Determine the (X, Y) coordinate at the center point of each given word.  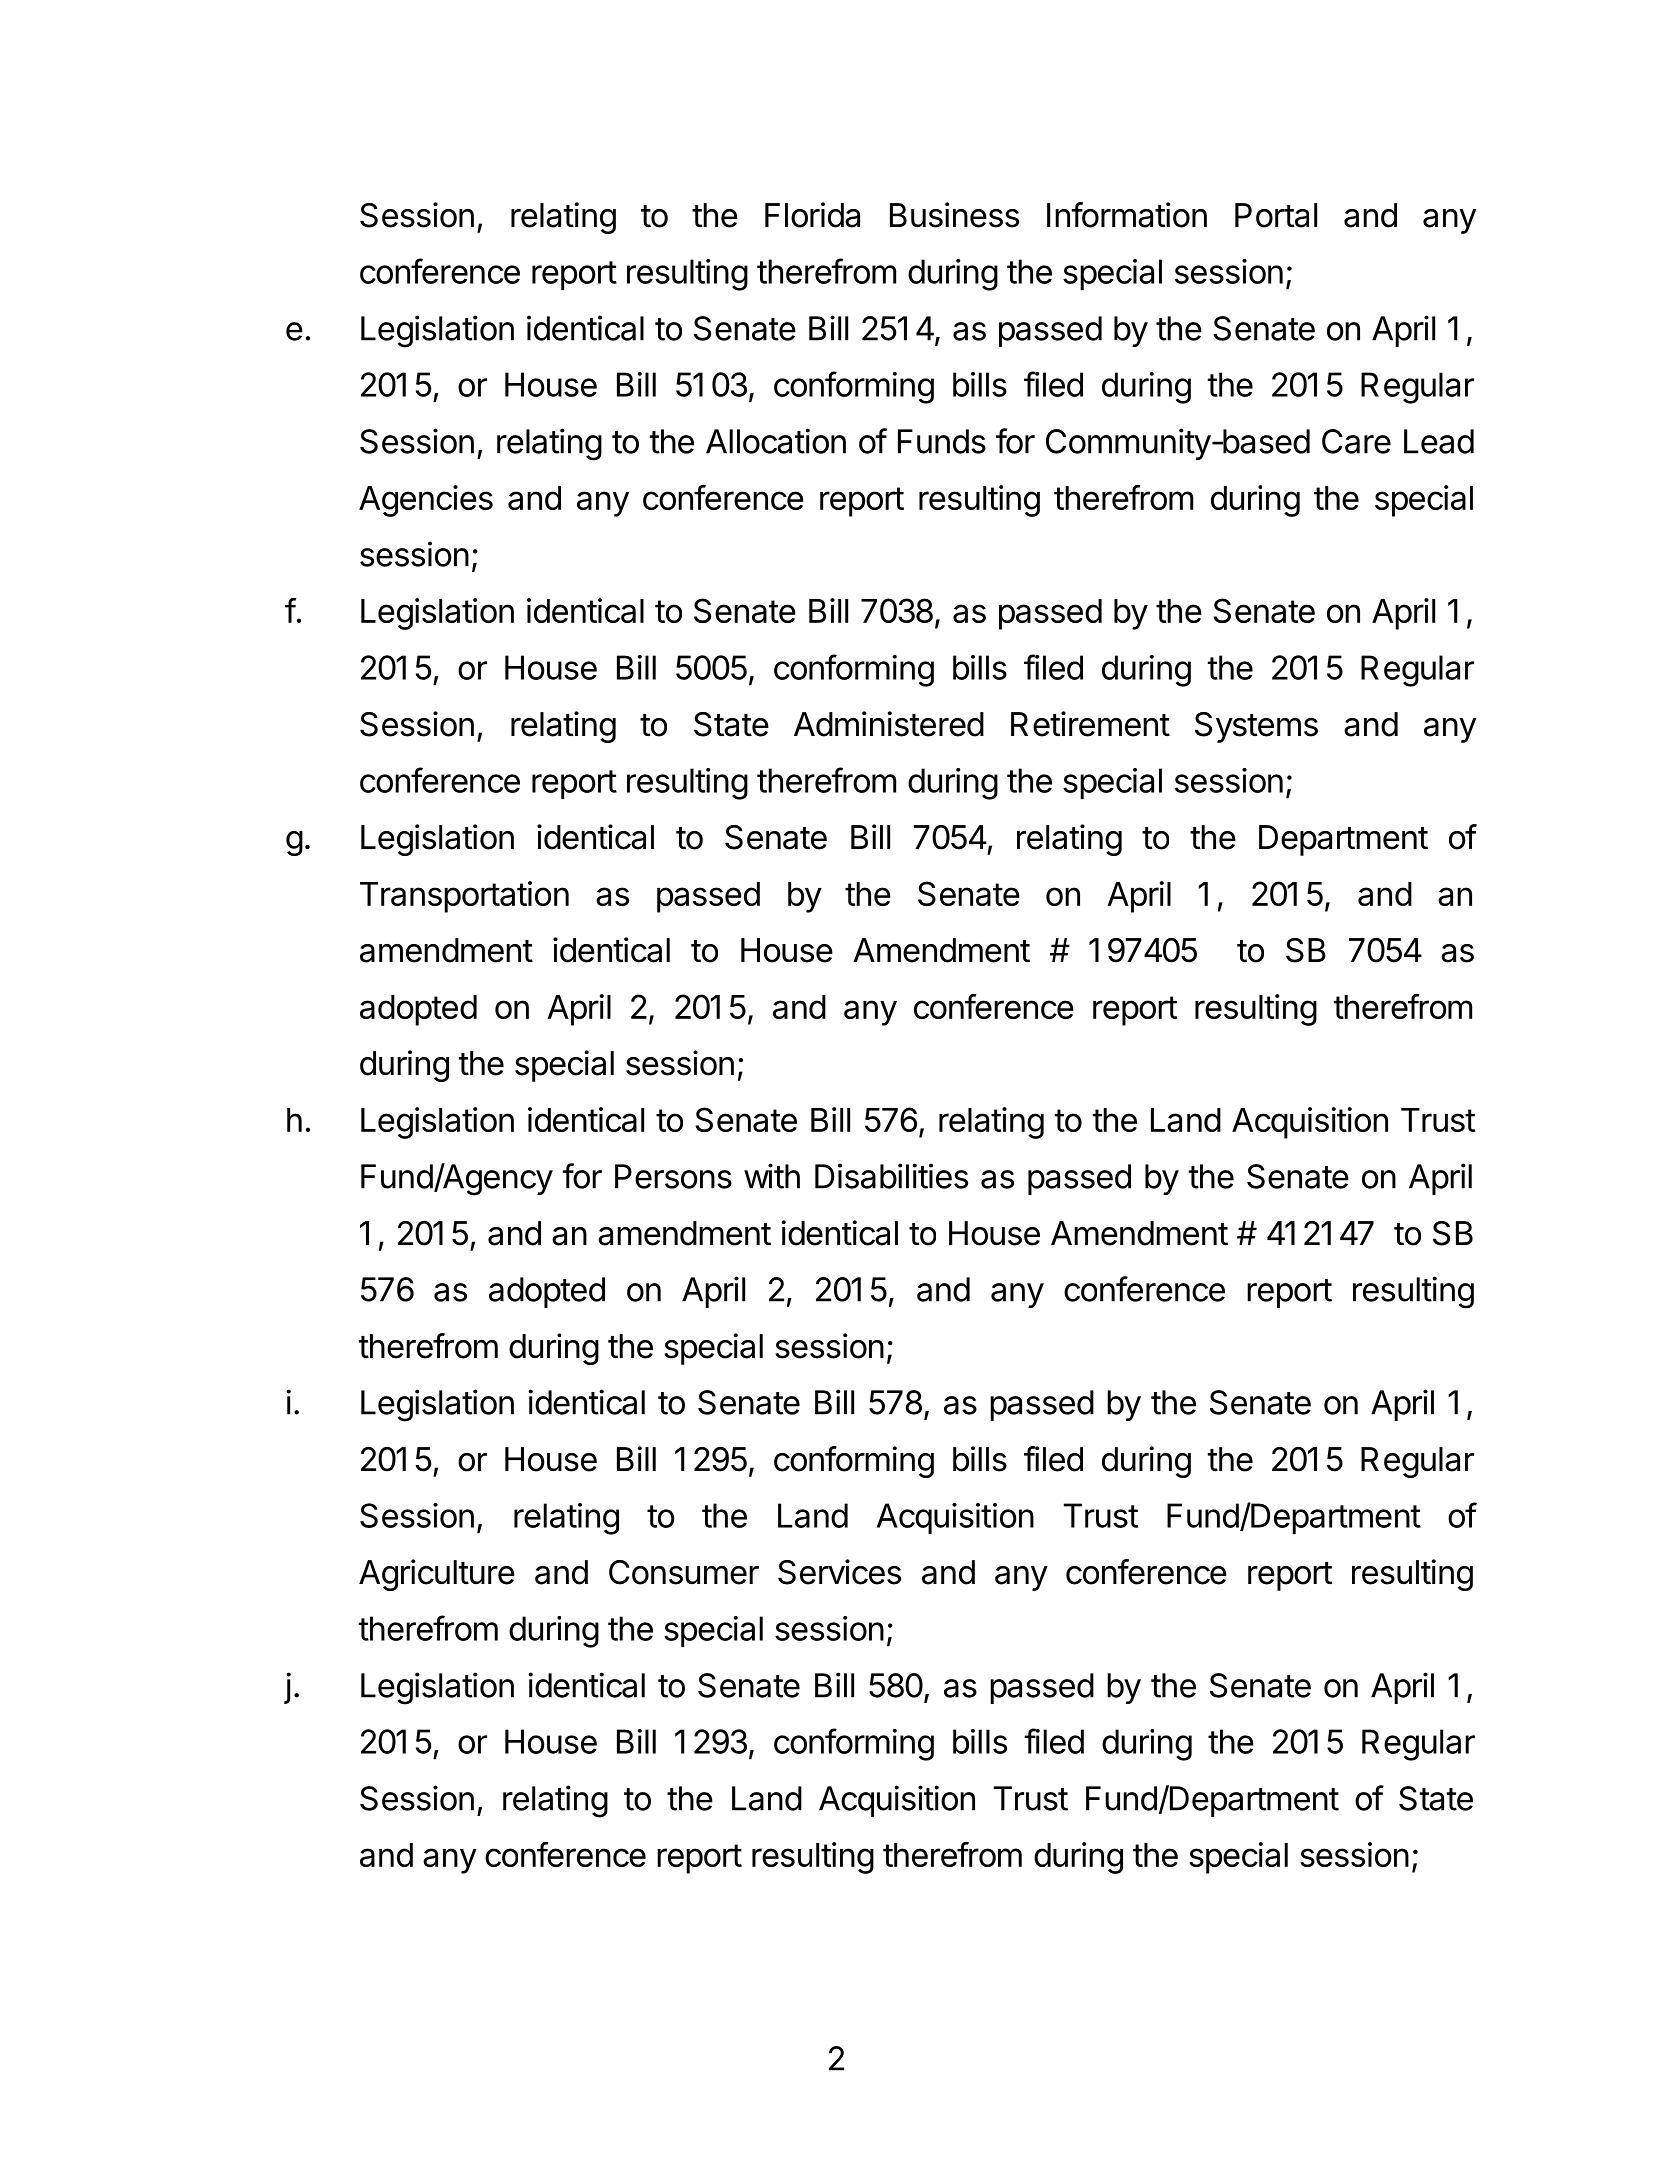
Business (954, 215)
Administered (889, 724)
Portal (1276, 215)
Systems (1256, 727)
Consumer (684, 1572)
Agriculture (437, 1575)
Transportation (464, 897)
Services (839, 1572)
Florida (812, 215)
